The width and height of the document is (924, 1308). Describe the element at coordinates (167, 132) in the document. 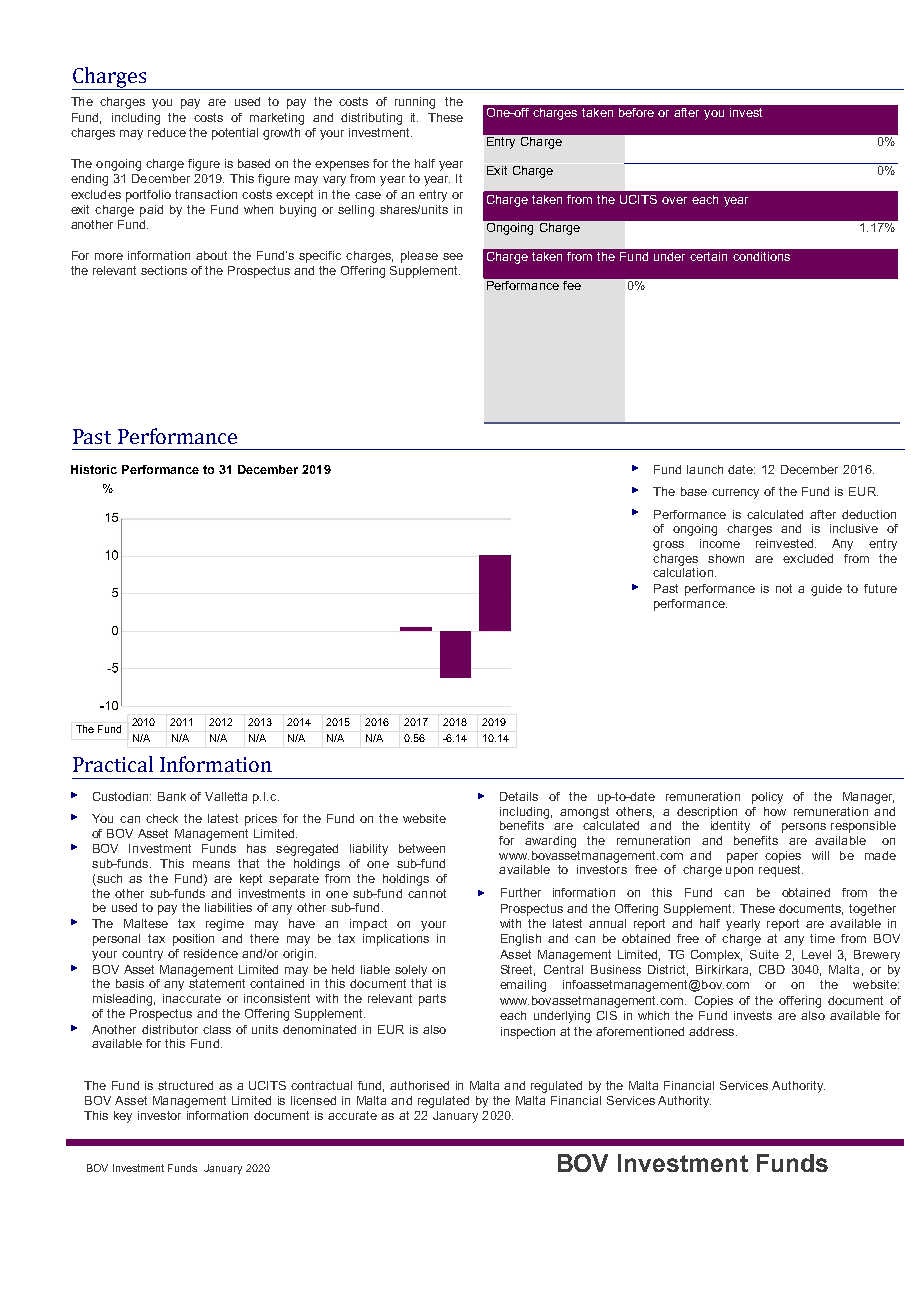

I see `reduce` at that location.
